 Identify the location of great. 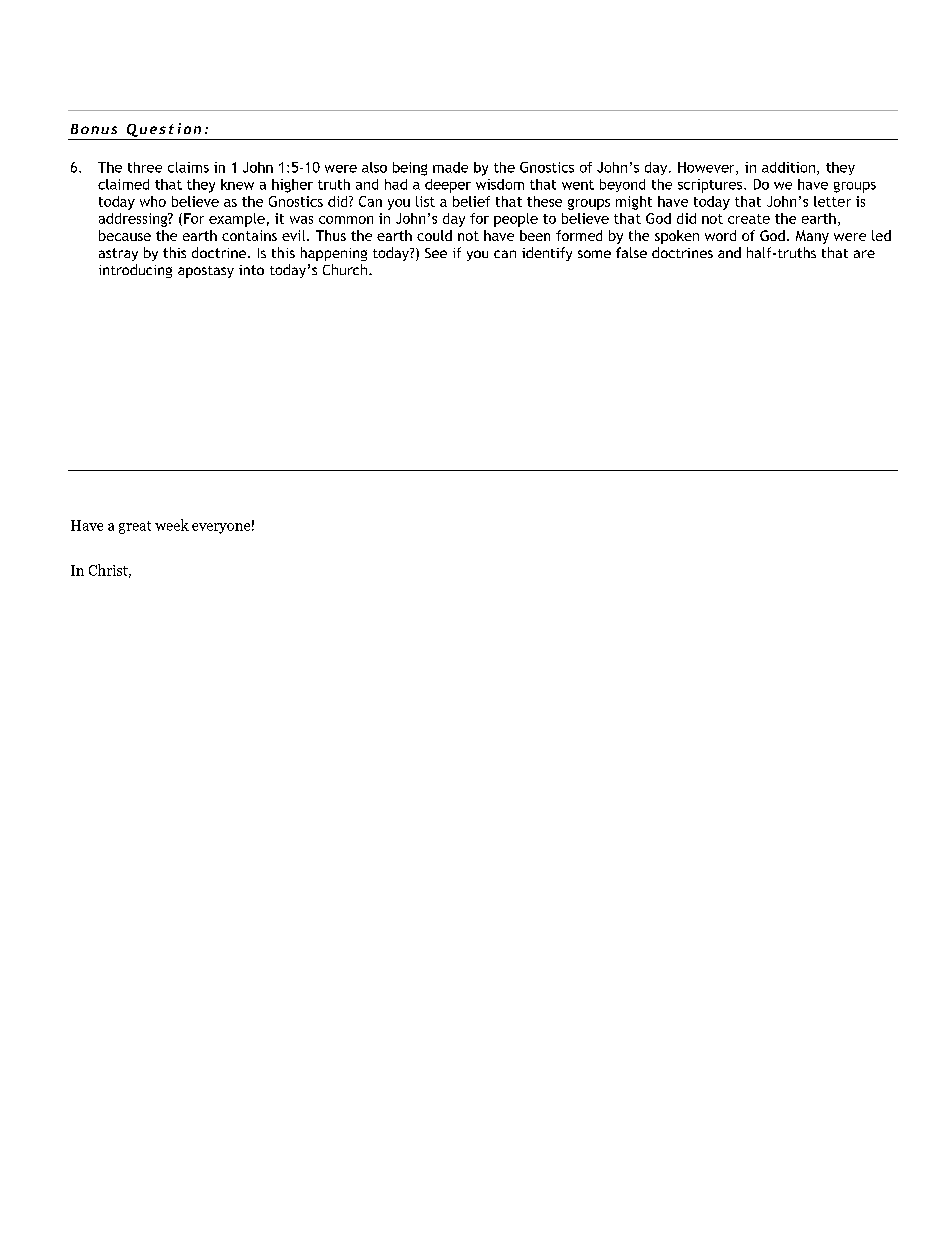
(135, 527).
